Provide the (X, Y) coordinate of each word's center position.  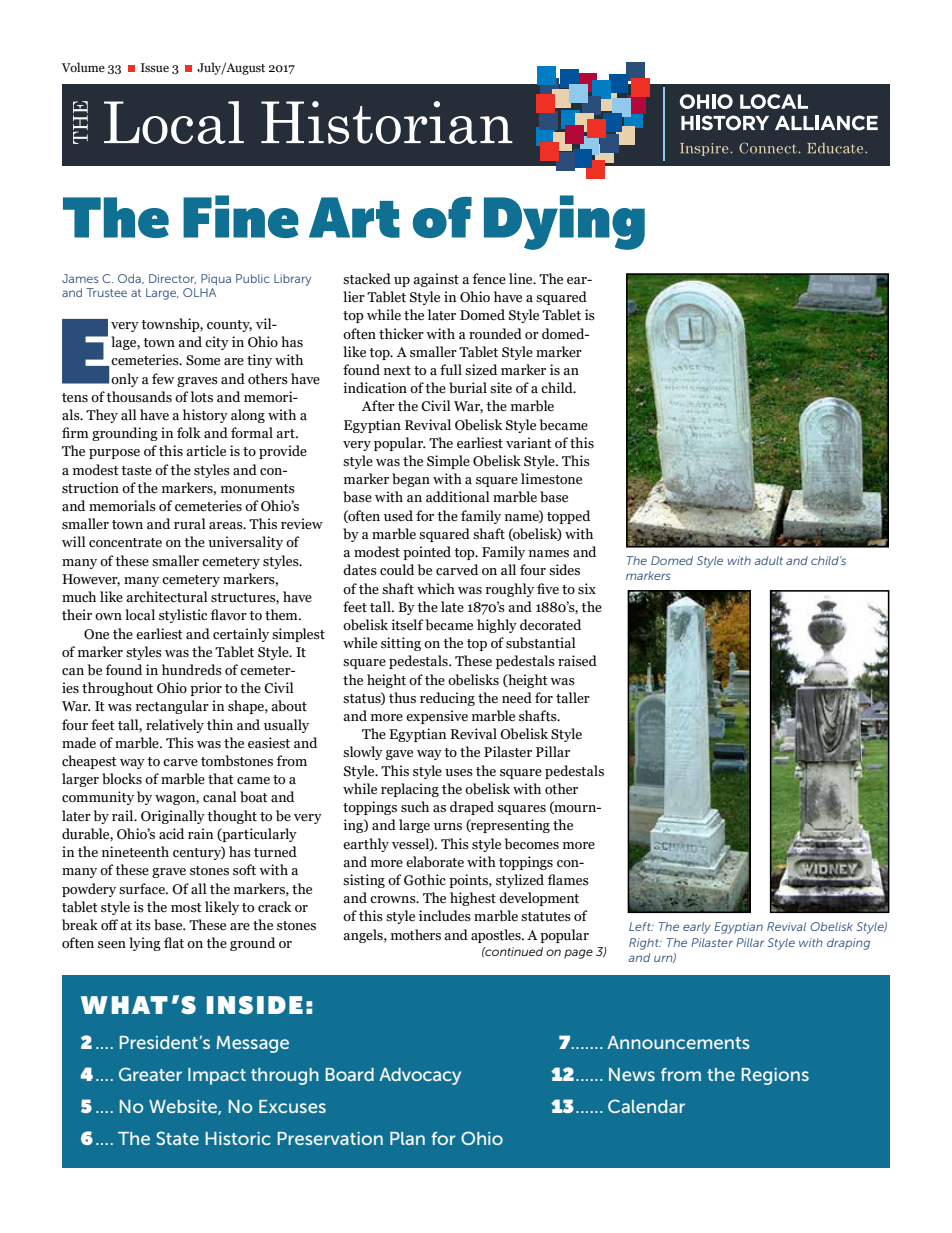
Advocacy (420, 1076)
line (522, 279)
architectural (167, 597)
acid (171, 834)
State (177, 1138)
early (697, 928)
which (436, 589)
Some (203, 360)
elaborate (435, 862)
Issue (155, 67)
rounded (495, 334)
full (451, 370)
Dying (564, 222)
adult (768, 560)
